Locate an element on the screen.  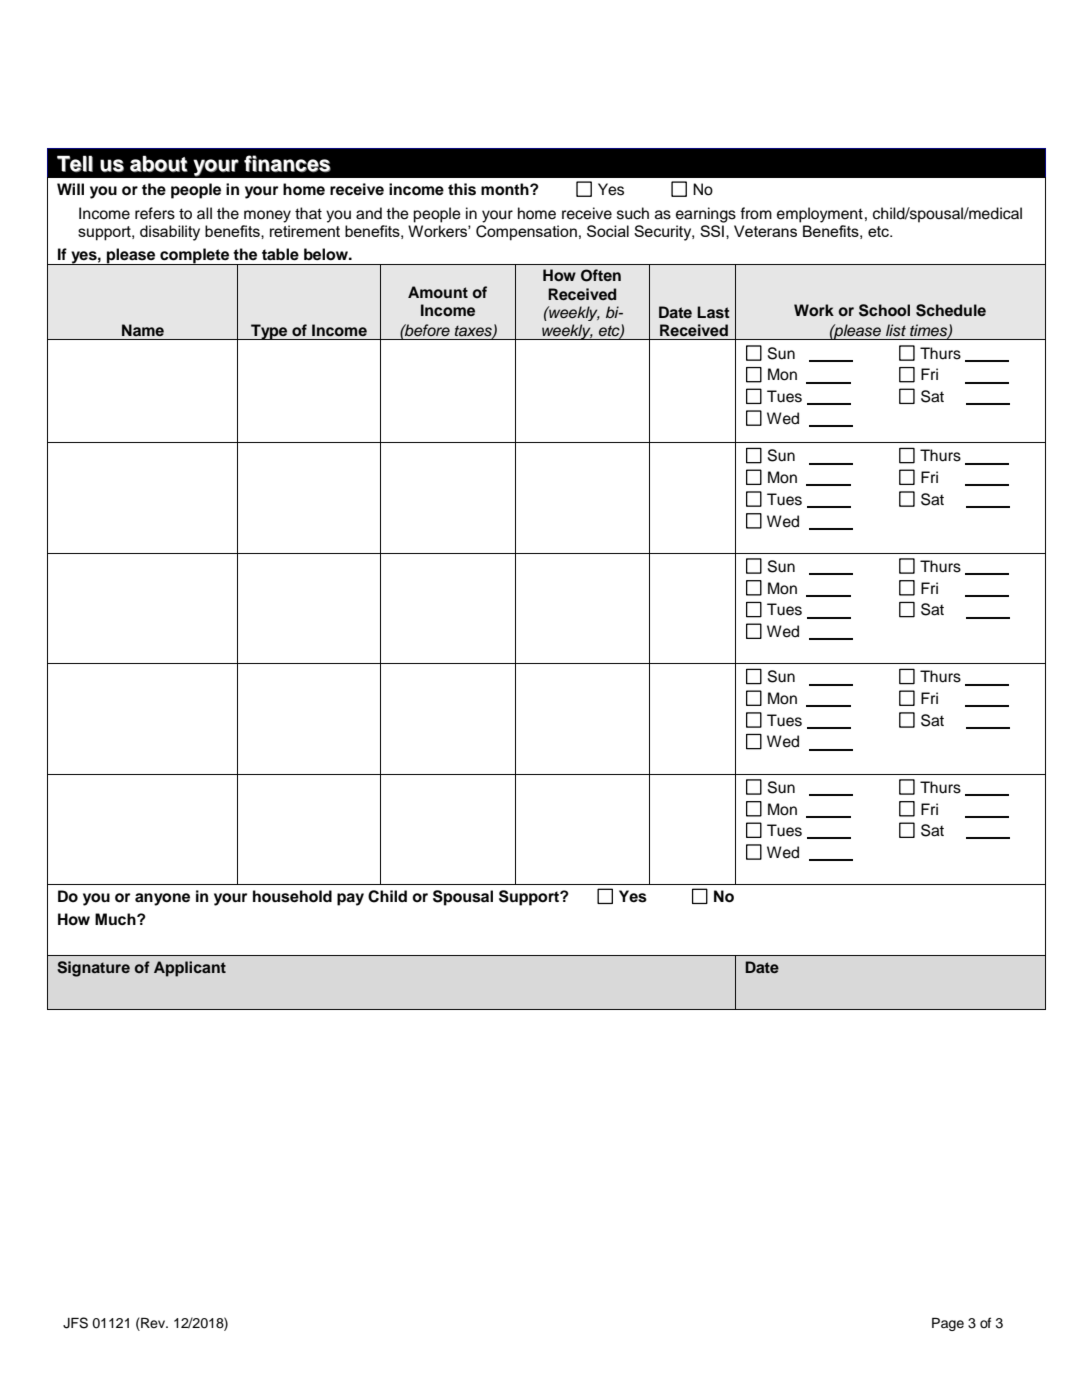
Applicant is located at coordinates (190, 969).
